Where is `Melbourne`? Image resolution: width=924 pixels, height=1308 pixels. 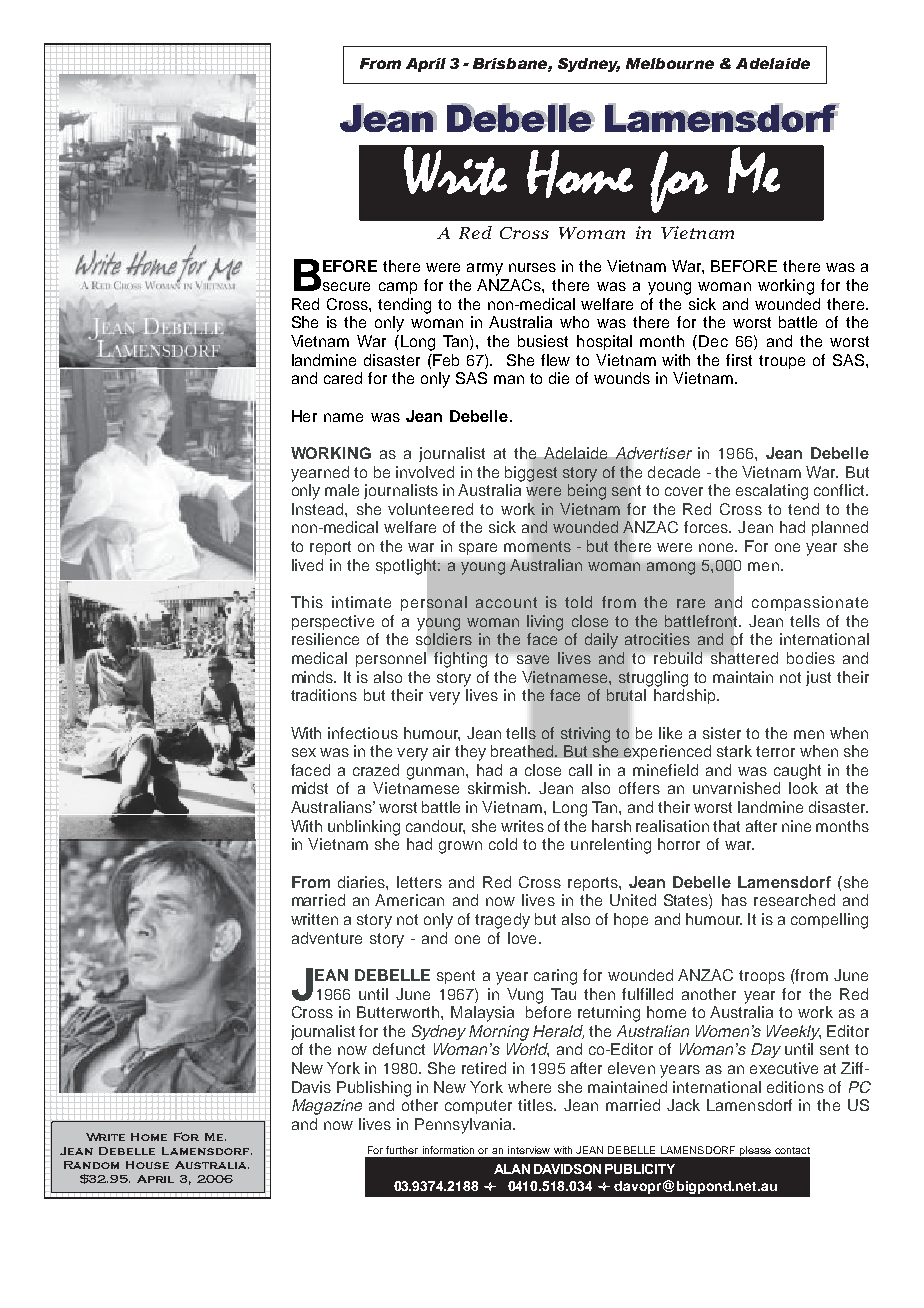
Melbourne is located at coordinates (670, 63).
